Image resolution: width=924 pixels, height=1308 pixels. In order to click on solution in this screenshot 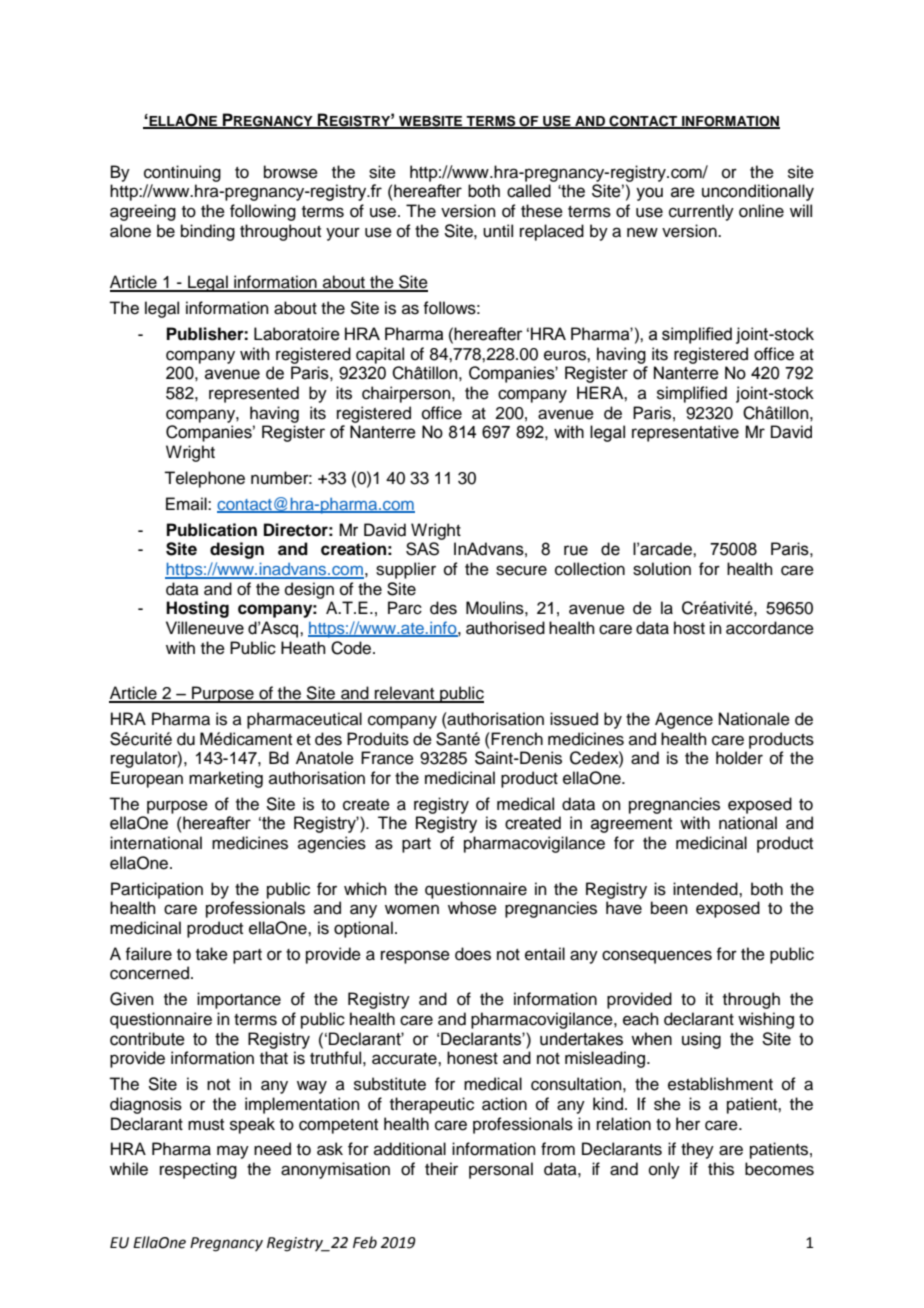, I will do `click(662, 569)`.
